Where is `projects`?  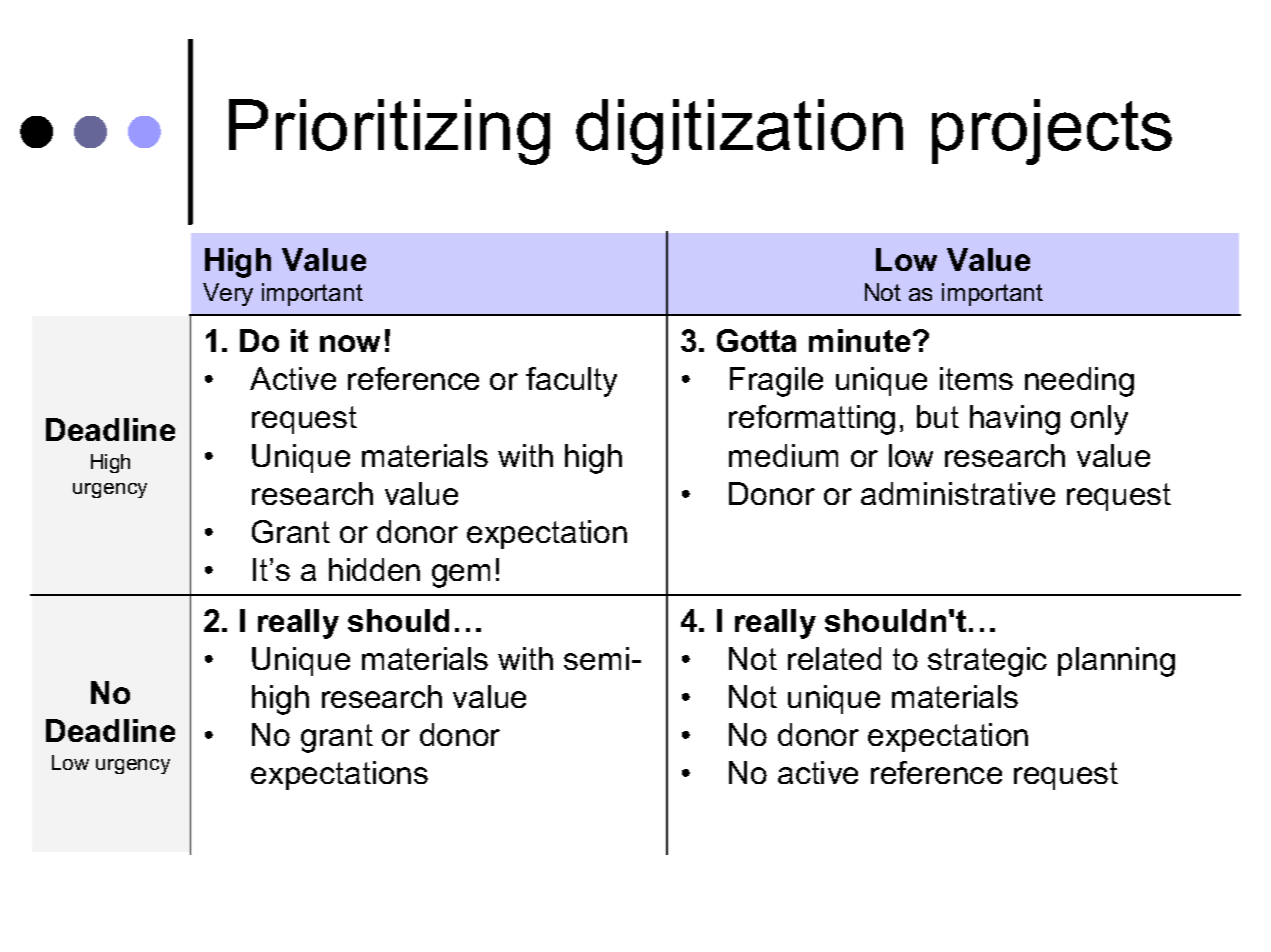
projects is located at coordinates (1052, 132).
